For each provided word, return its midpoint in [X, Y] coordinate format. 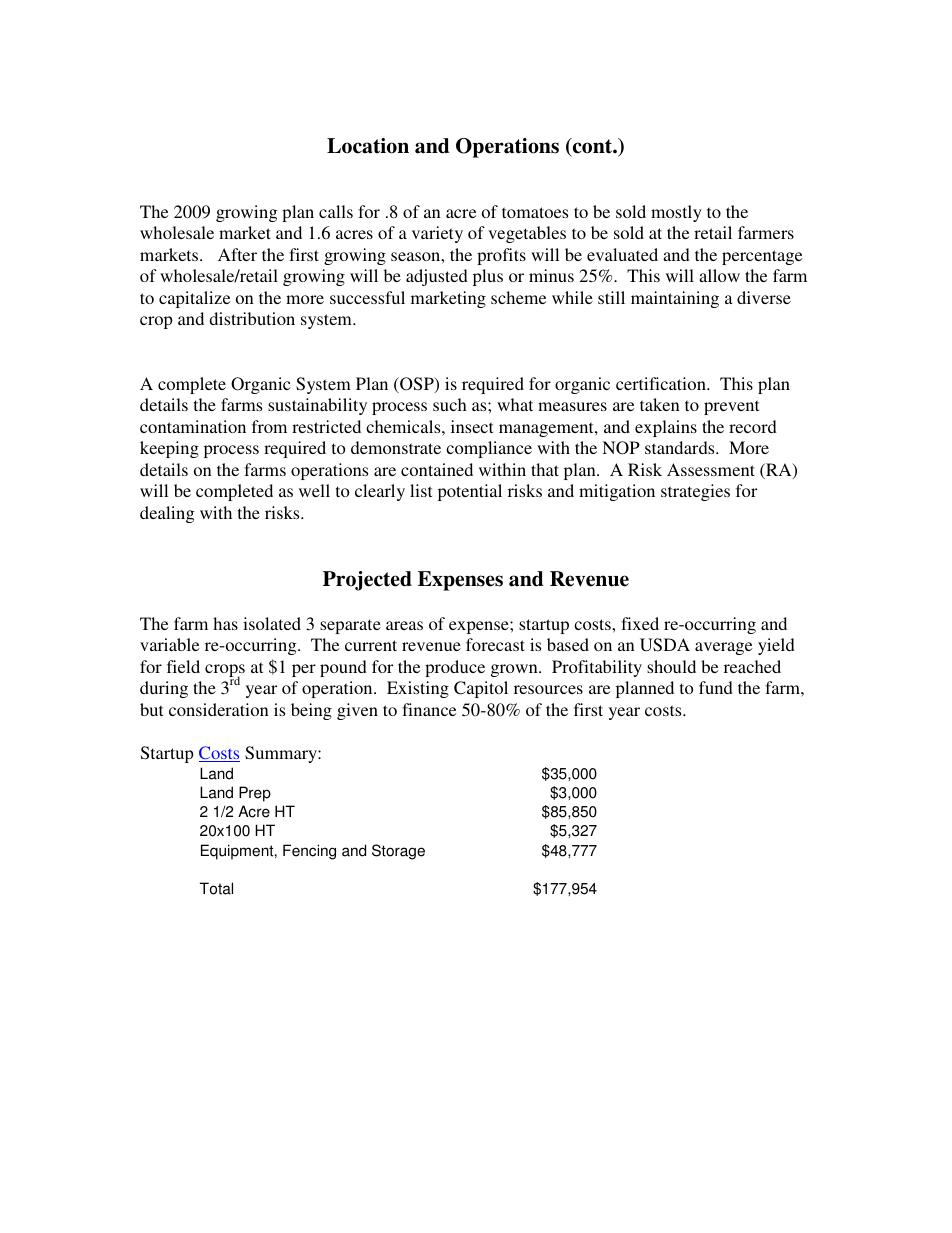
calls [336, 211]
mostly [676, 213]
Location [368, 146]
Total [216, 888]
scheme [518, 297]
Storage [398, 852]
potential [470, 492]
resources [548, 689]
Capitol [481, 689]
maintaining [675, 299]
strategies [695, 492]
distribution [252, 318]
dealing [167, 514]
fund [716, 687]
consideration [219, 709]
